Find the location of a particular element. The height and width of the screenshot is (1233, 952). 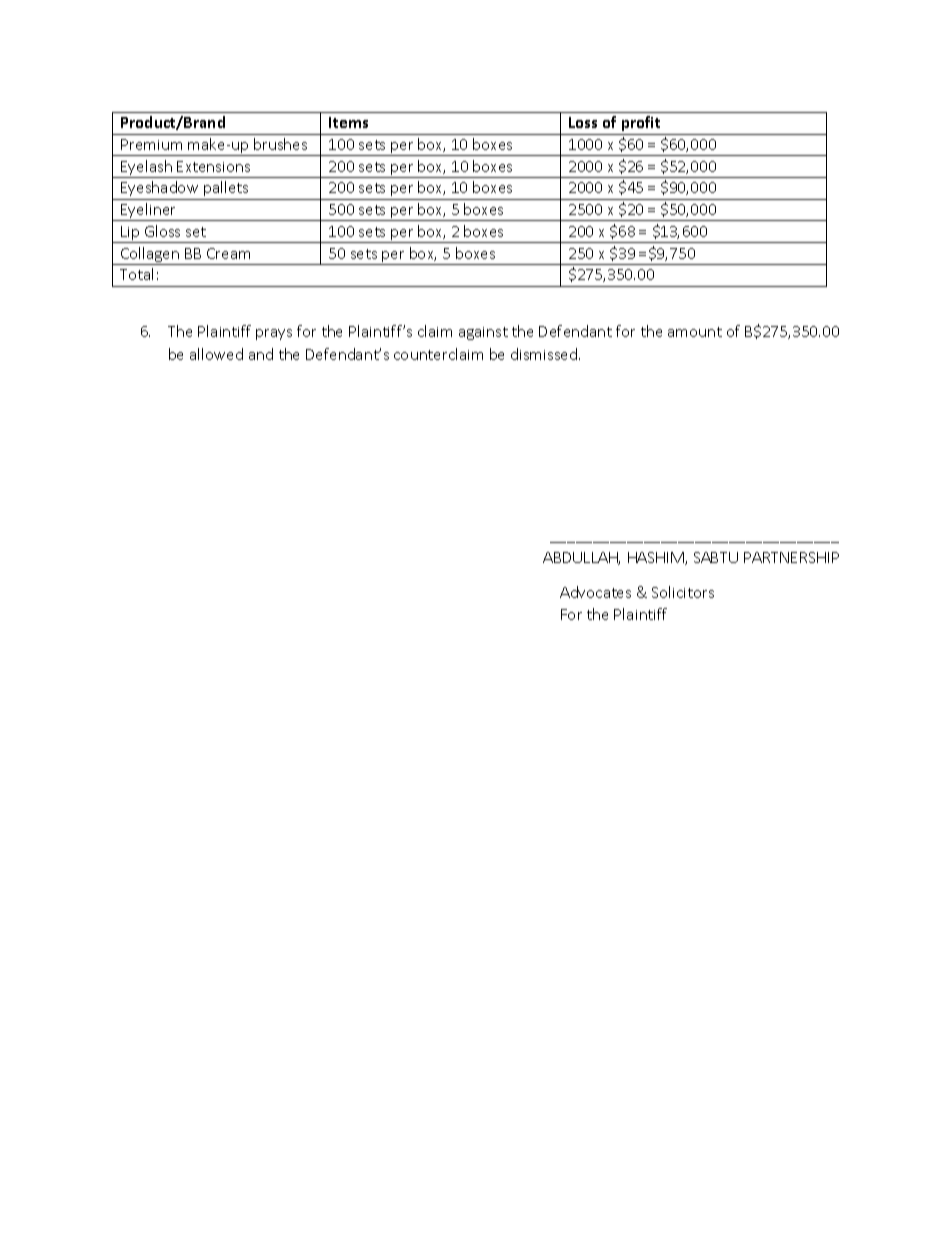

amount is located at coordinates (695, 332).
